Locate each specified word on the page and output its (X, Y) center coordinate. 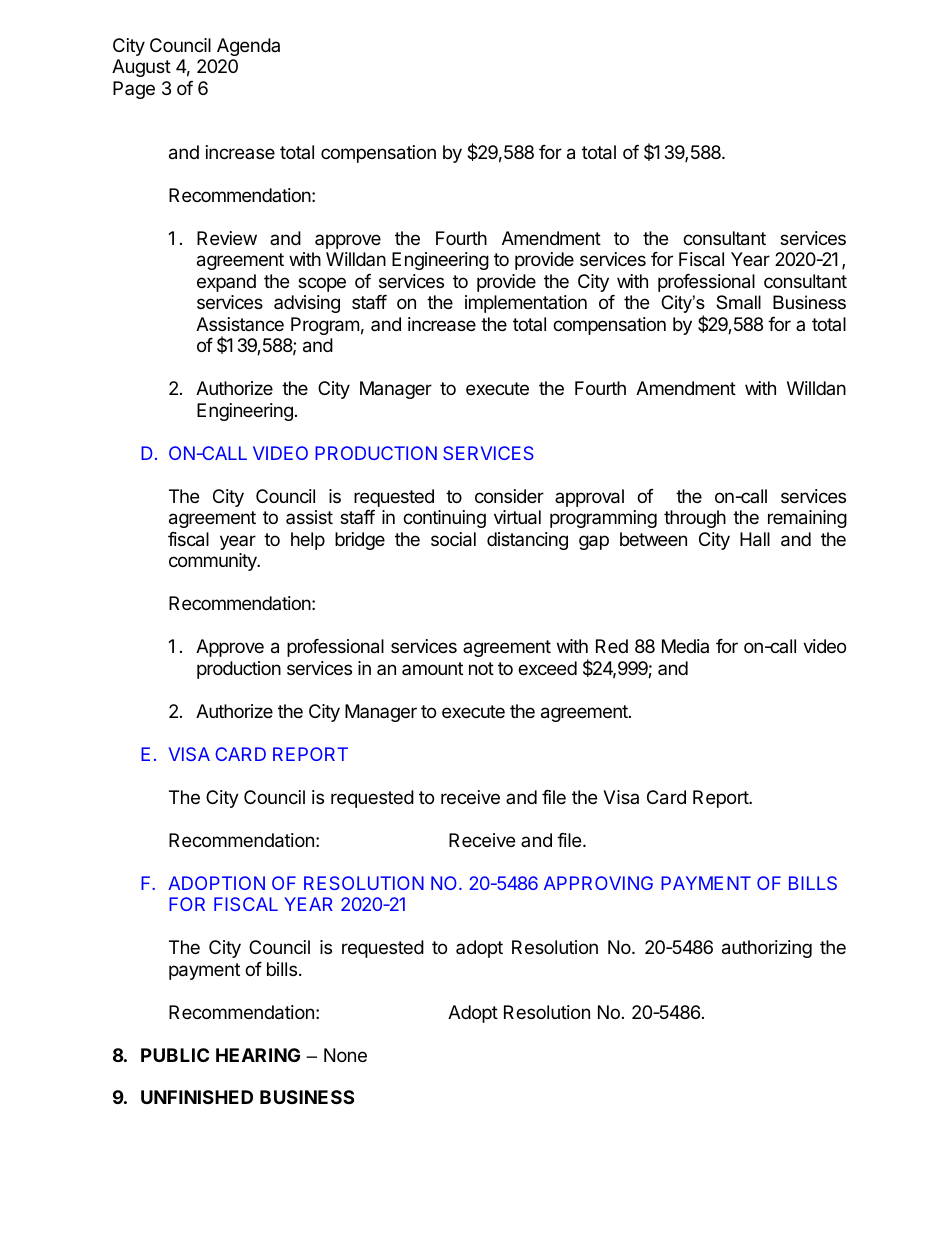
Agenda (248, 47)
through (695, 519)
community (214, 562)
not (481, 668)
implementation (526, 304)
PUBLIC (175, 1055)
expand (226, 283)
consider (509, 496)
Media (685, 646)
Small (738, 302)
